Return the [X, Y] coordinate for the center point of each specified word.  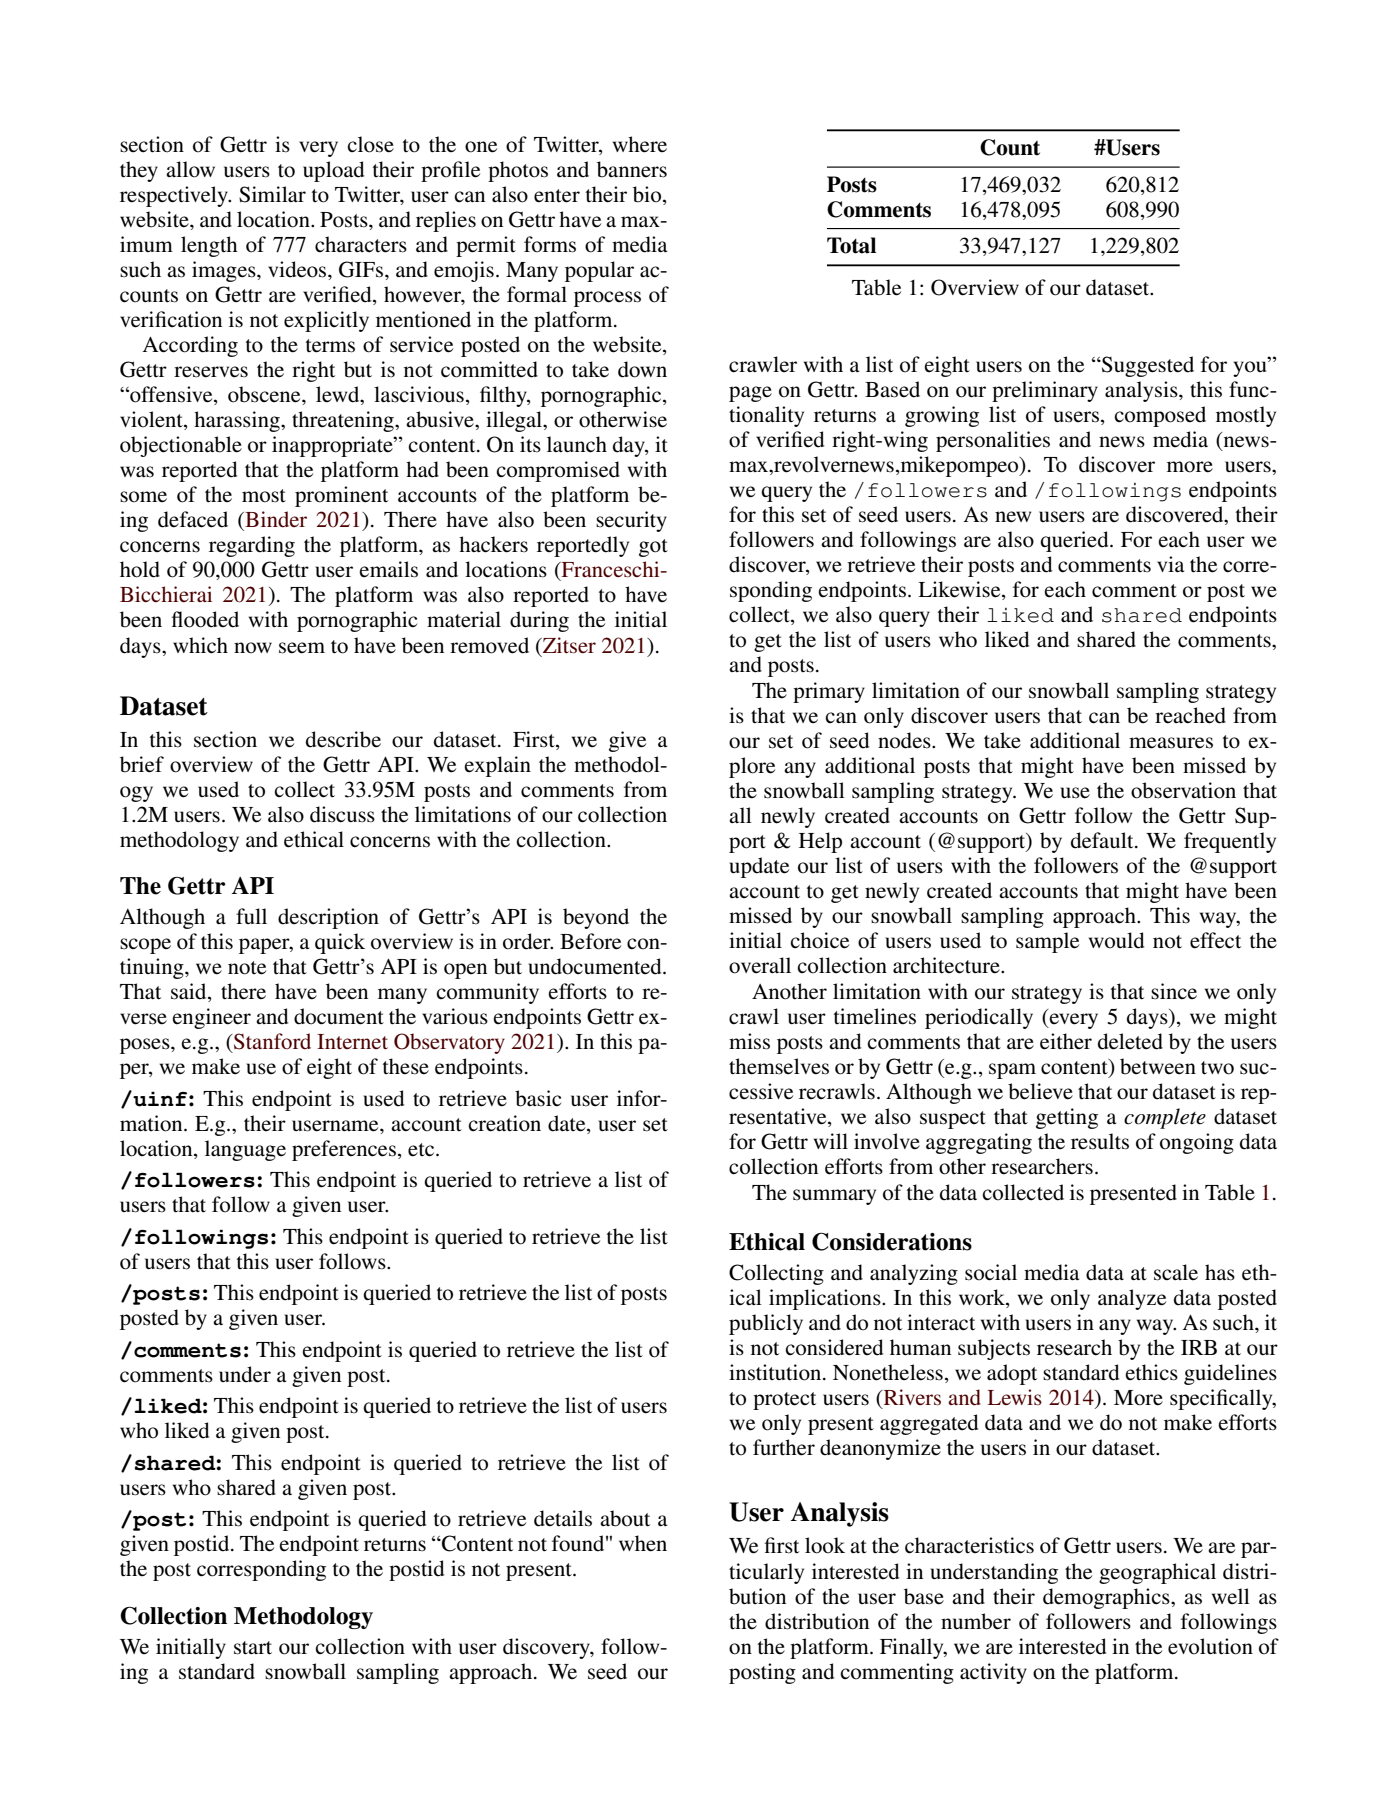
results [1100, 1141]
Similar [272, 194]
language [245, 1150]
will [831, 1141]
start [253, 1648]
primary [829, 692]
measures [1171, 743]
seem [302, 648]
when [643, 1543]
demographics [1107, 1598]
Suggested [1147, 366]
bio [648, 195]
